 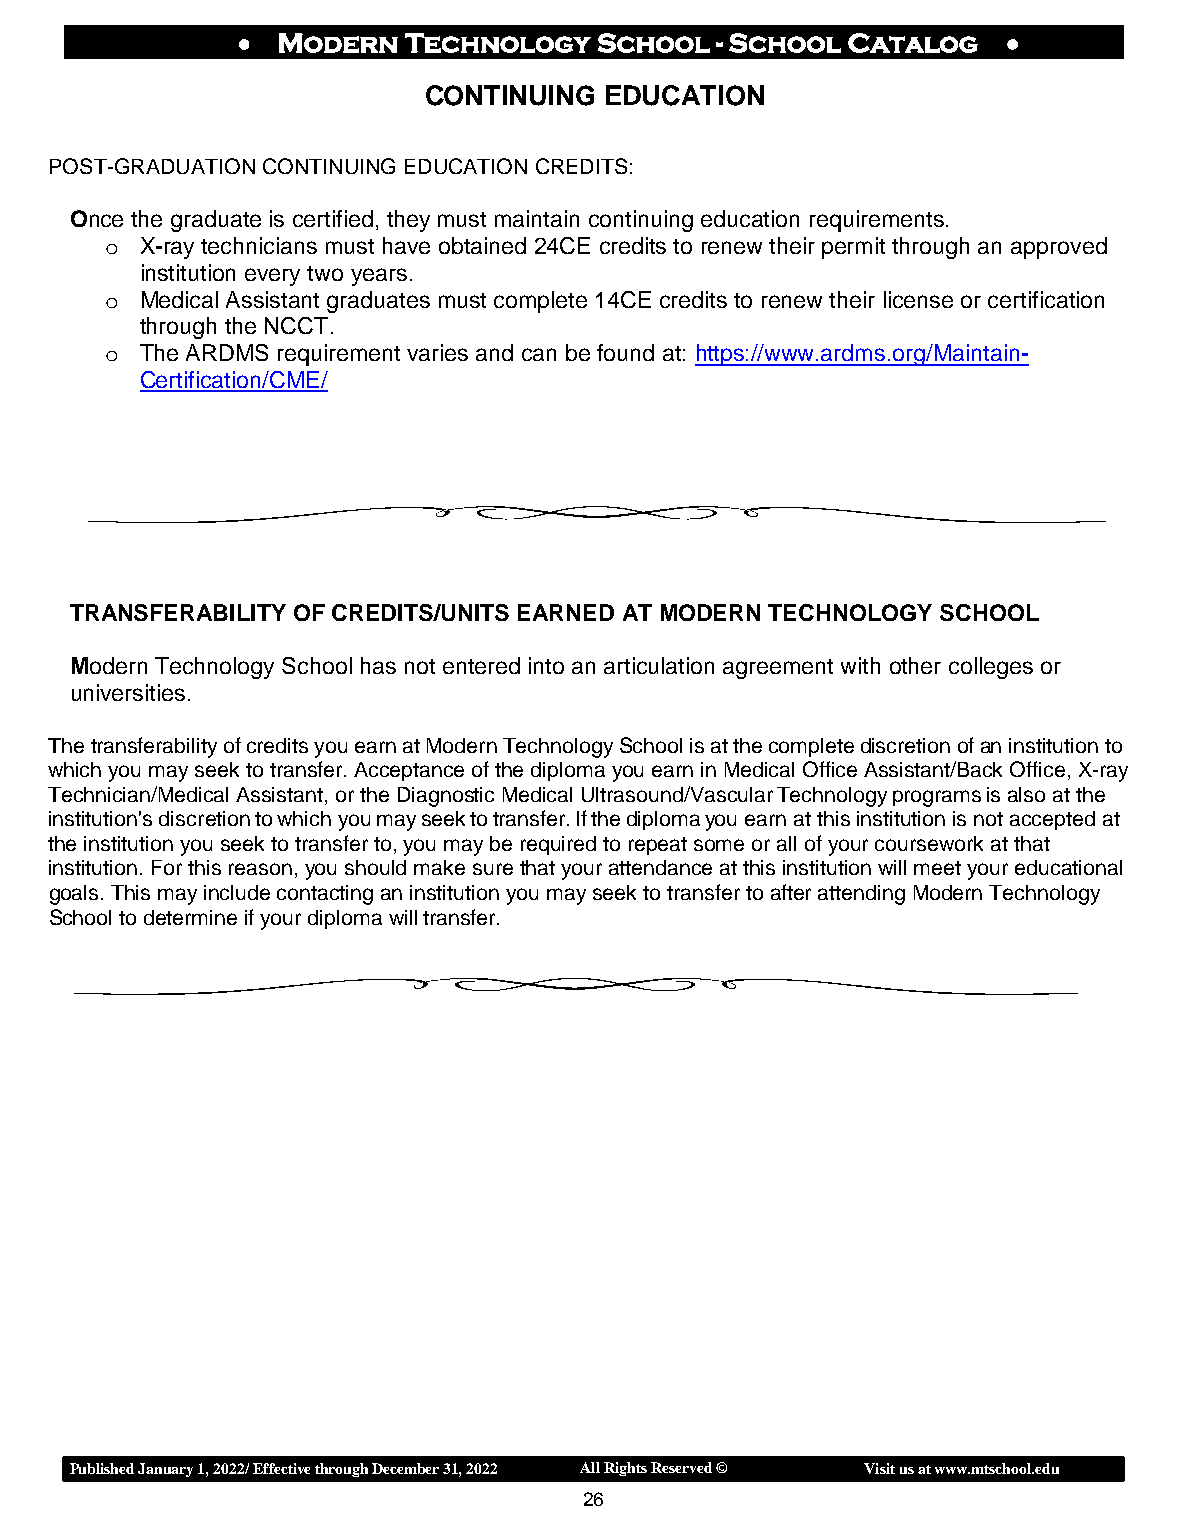 What do you see at coordinates (128, 692) in the page?
I see `universities` at bounding box center [128, 692].
